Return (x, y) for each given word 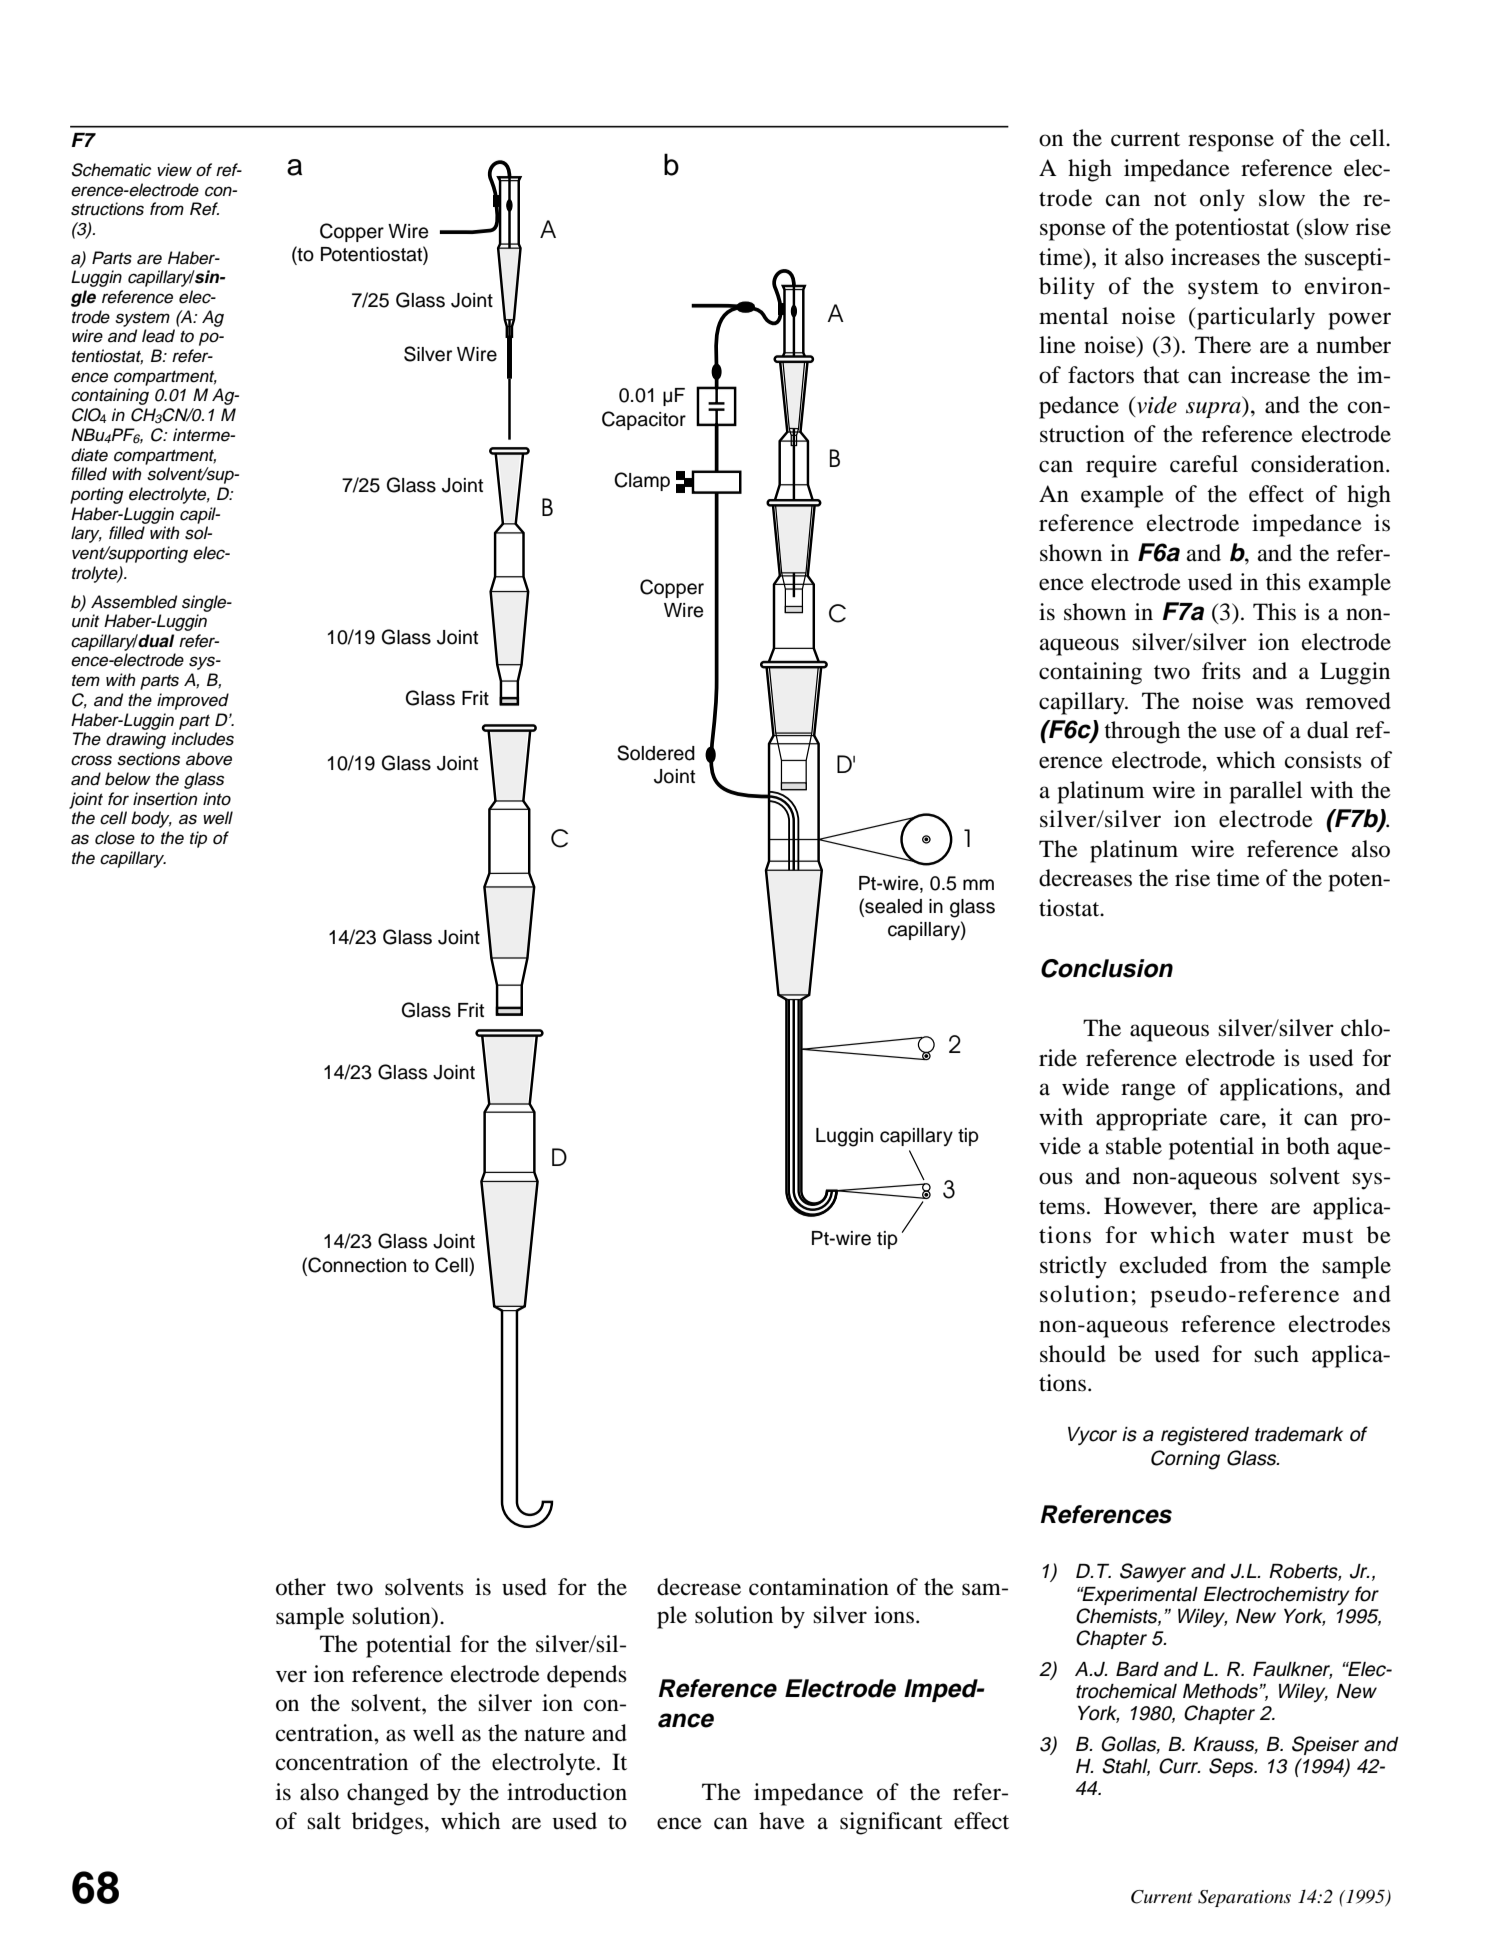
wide (1085, 1087)
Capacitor (644, 420)
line (1057, 345)
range (1148, 1092)
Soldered (656, 753)
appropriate (1151, 1119)
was (1274, 703)
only (1222, 200)
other (301, 1587)
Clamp (642, 481)
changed (388, 1794)
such (1276, 1354)
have (782, 1821)
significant (891, 1823)
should (1073, 1354)
